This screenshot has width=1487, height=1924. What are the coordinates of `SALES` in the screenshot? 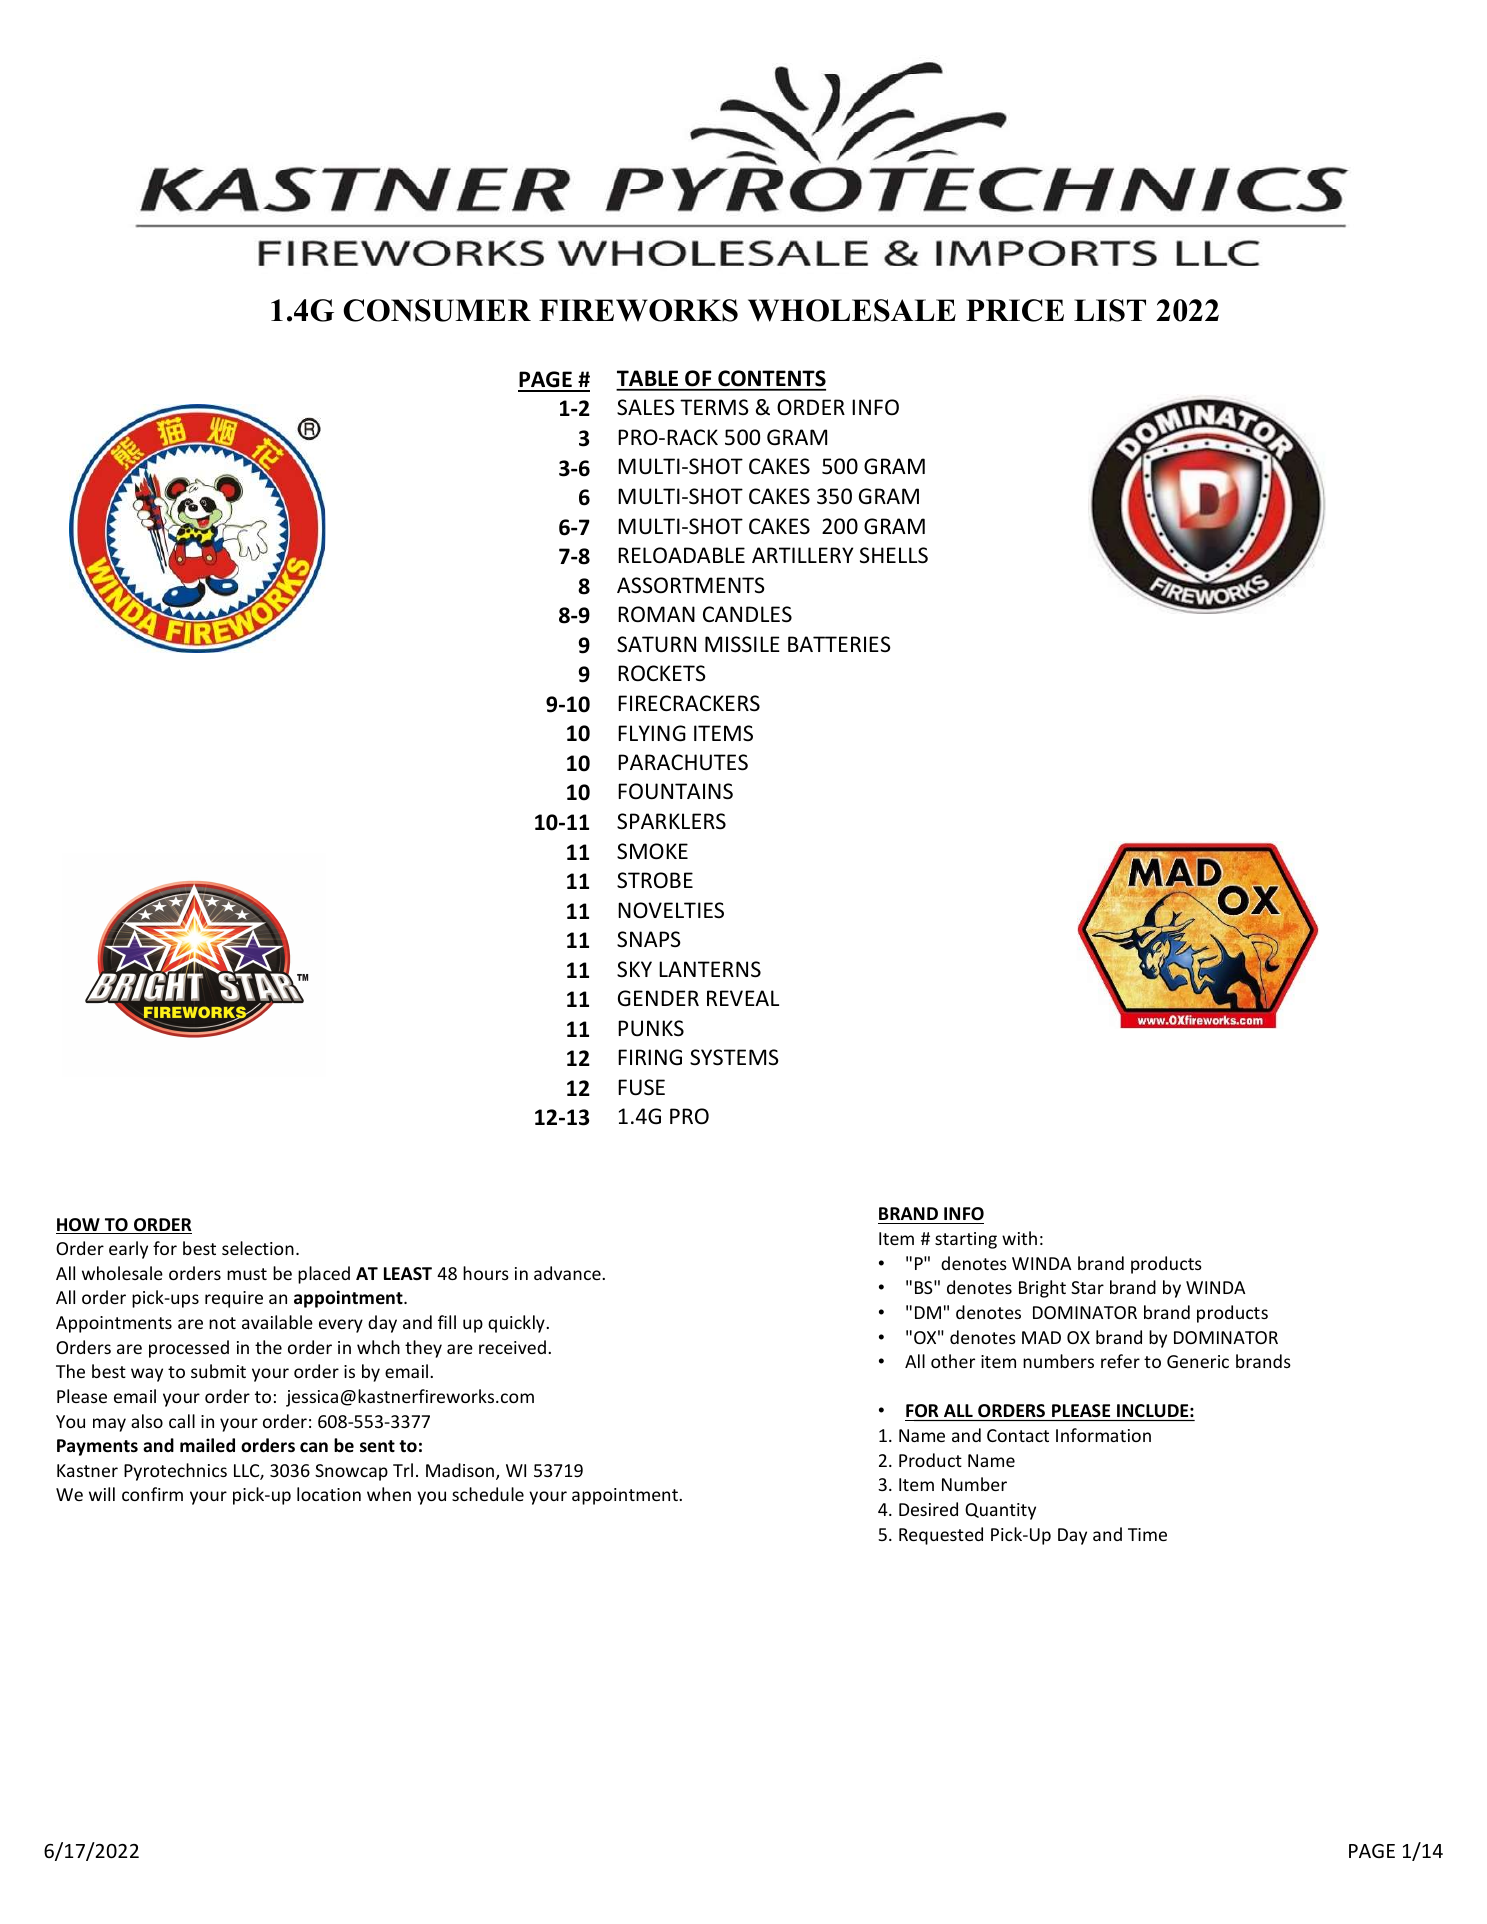 It's located at (646, 407).
